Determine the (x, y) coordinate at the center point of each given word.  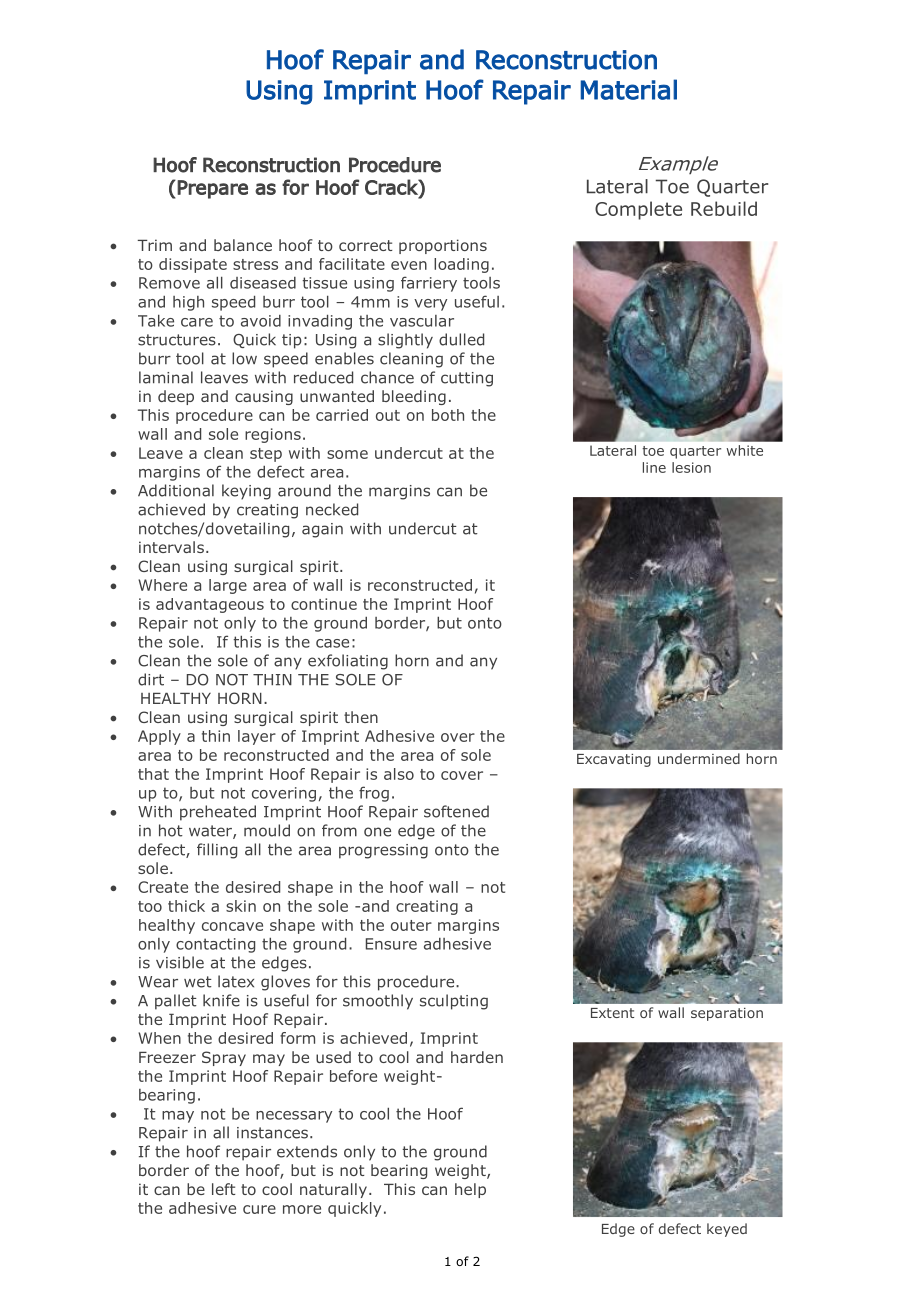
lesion (691, 467)
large (228, 586)
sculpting (454, 1002)
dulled (461, 339)
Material (628, 89)
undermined (699, 758)
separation (727, 1014)
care (197, 322)
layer (257, 737)
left (223, 1189)
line (654, 467)
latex (236, 981)
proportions (443, 246)
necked (332, 509)
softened (456, 811)
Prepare (212, 189)
